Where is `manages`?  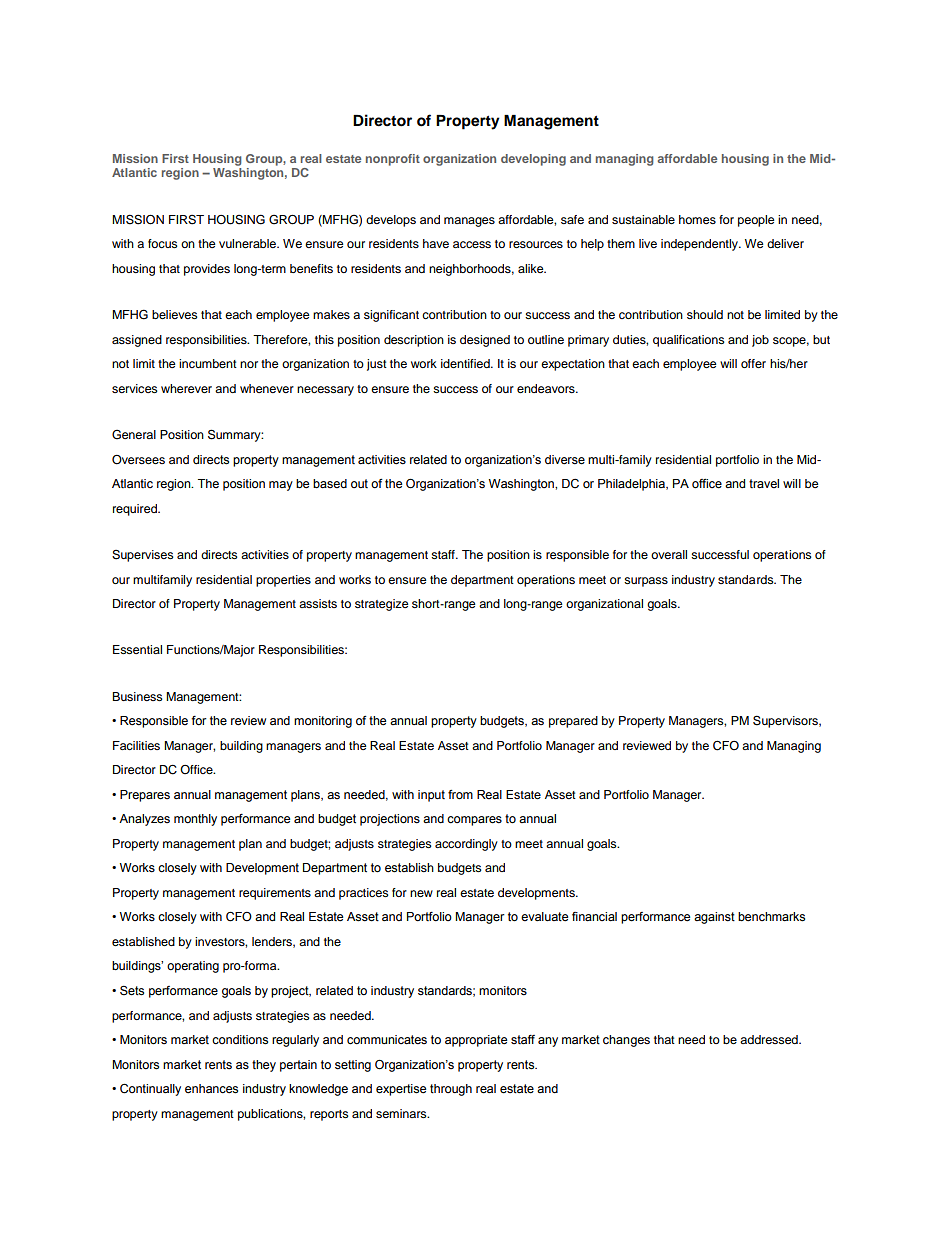 manages is located at coordinates (469, 222).
